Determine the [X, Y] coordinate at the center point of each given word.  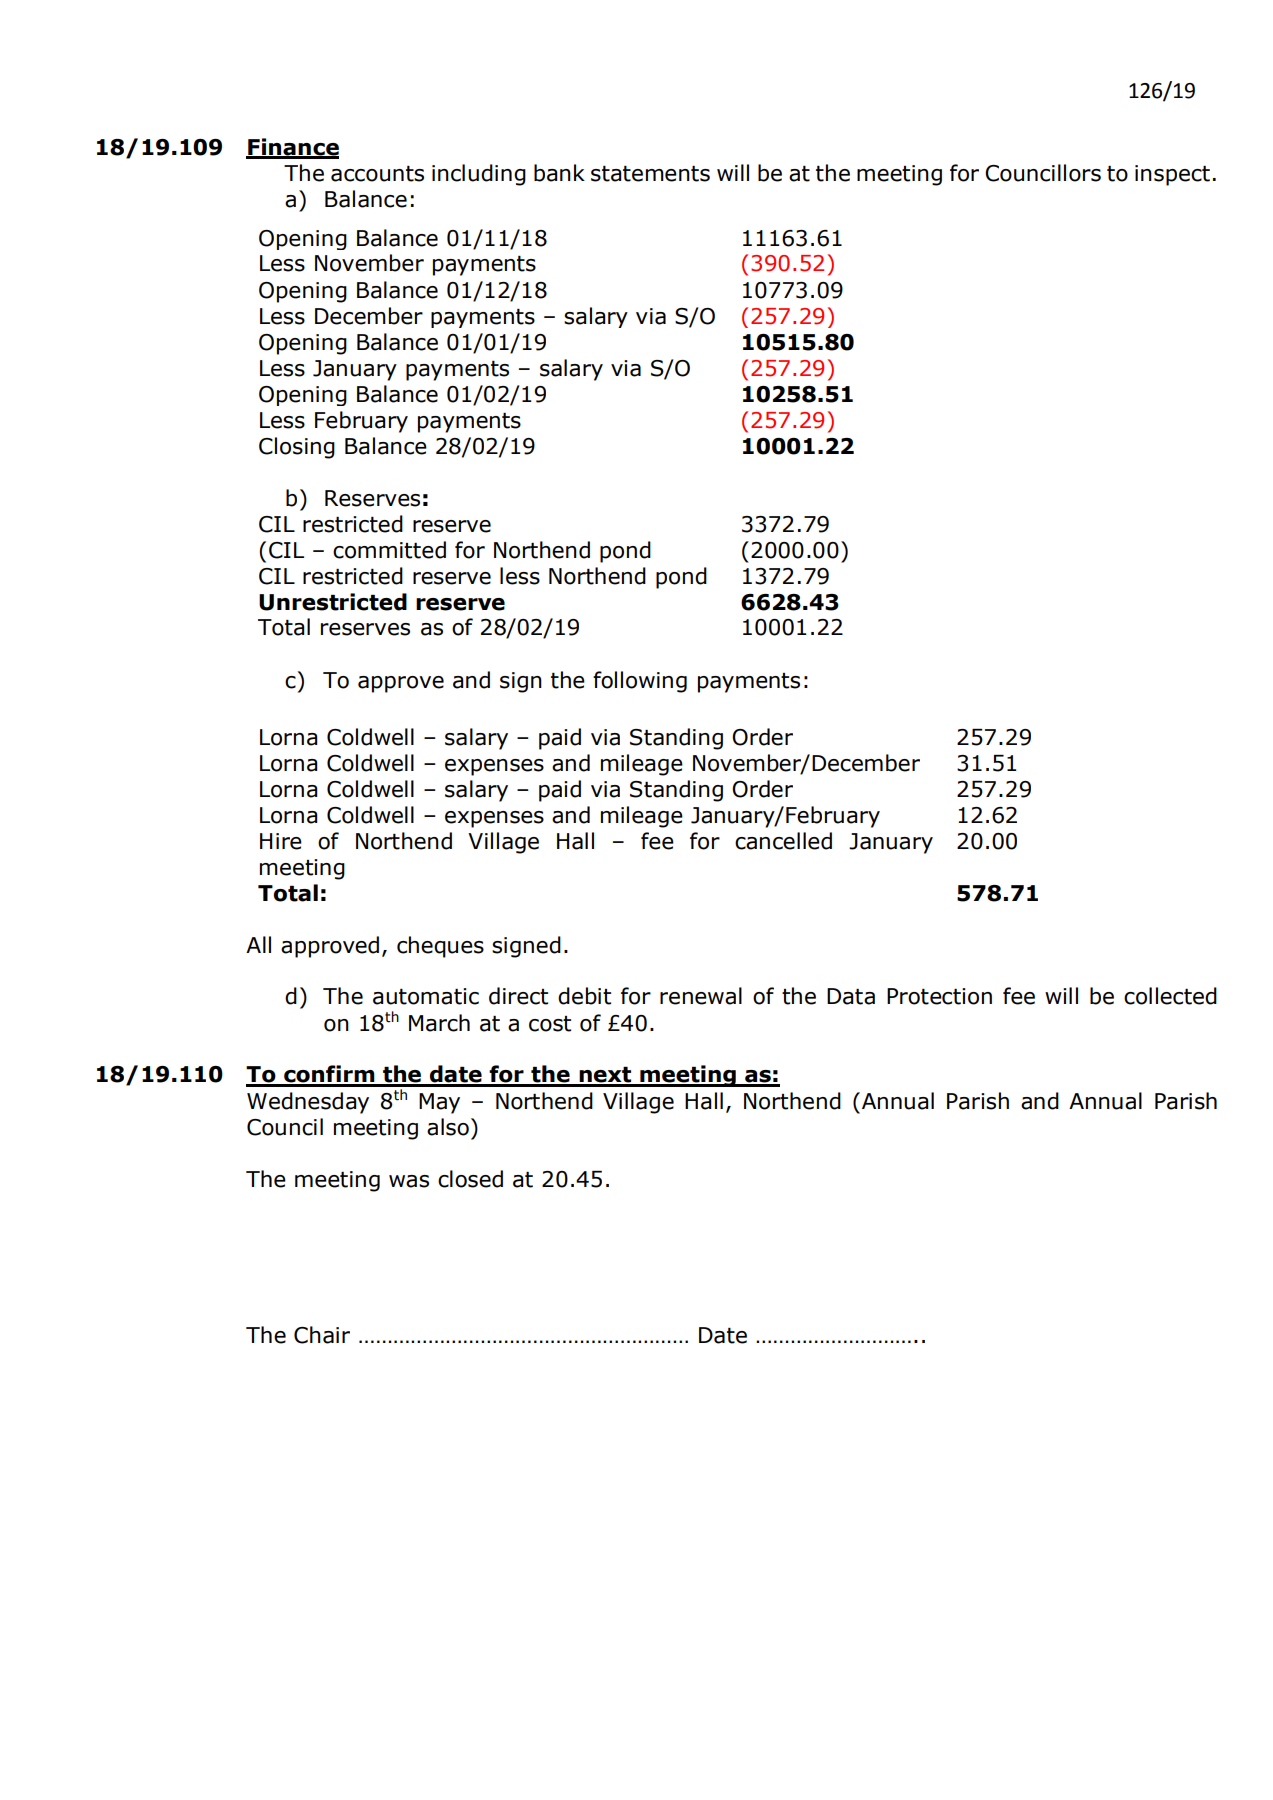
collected [1170, 996]
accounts [377, 174]
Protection [939, 996]
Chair [322, 1335]
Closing [297, 448]
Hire [281, 841]
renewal [701, 996]
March [439, 1023]
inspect [1172, 175]
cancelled [783, 841]
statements [650, 174]
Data [851, 996]
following [640, 682]
